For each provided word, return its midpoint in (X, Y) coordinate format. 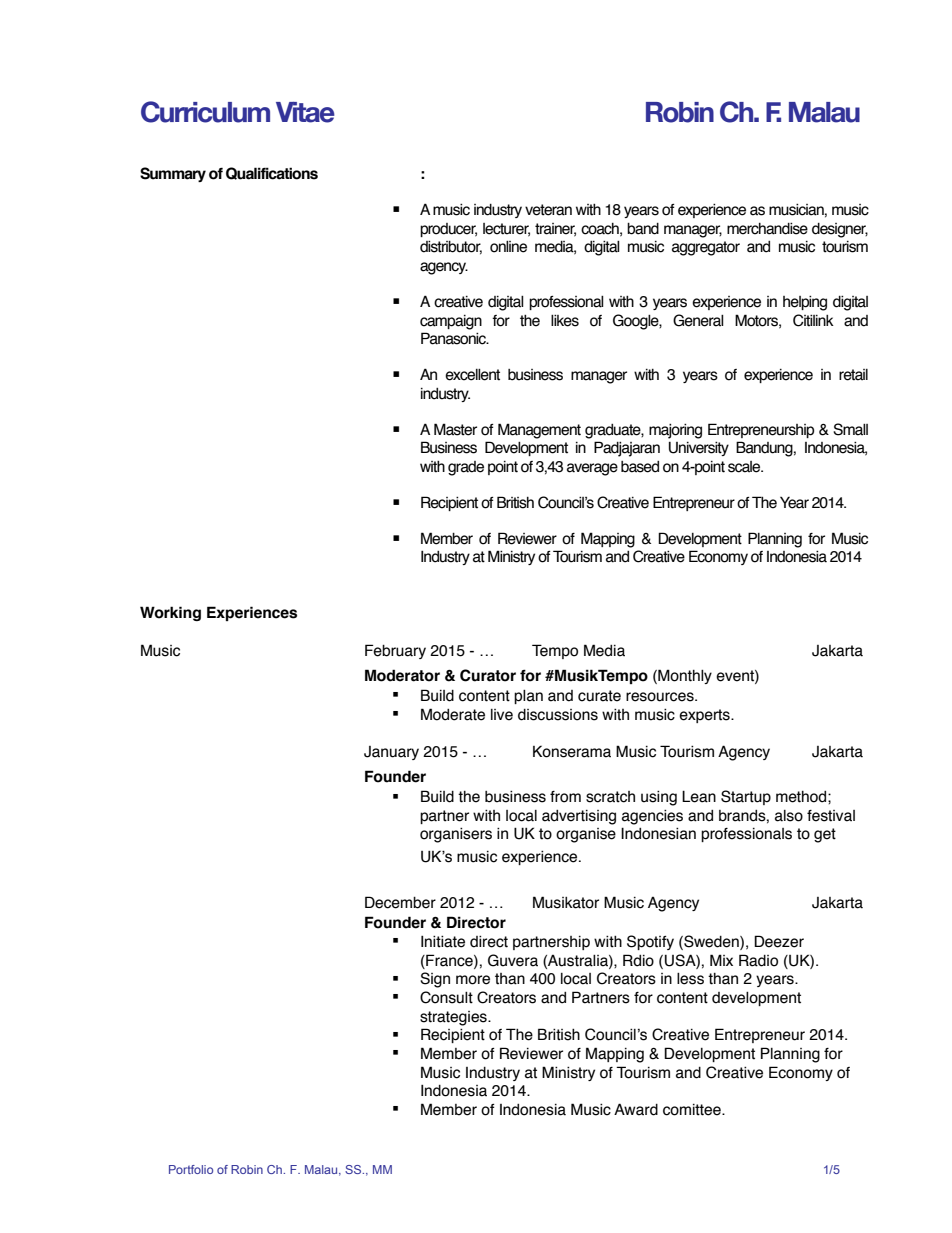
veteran (548, 210)
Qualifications (272, 173)
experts (705, 716)
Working (170, 613)
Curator (488, 675)
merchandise (767, 228)
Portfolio (191, 1169)
